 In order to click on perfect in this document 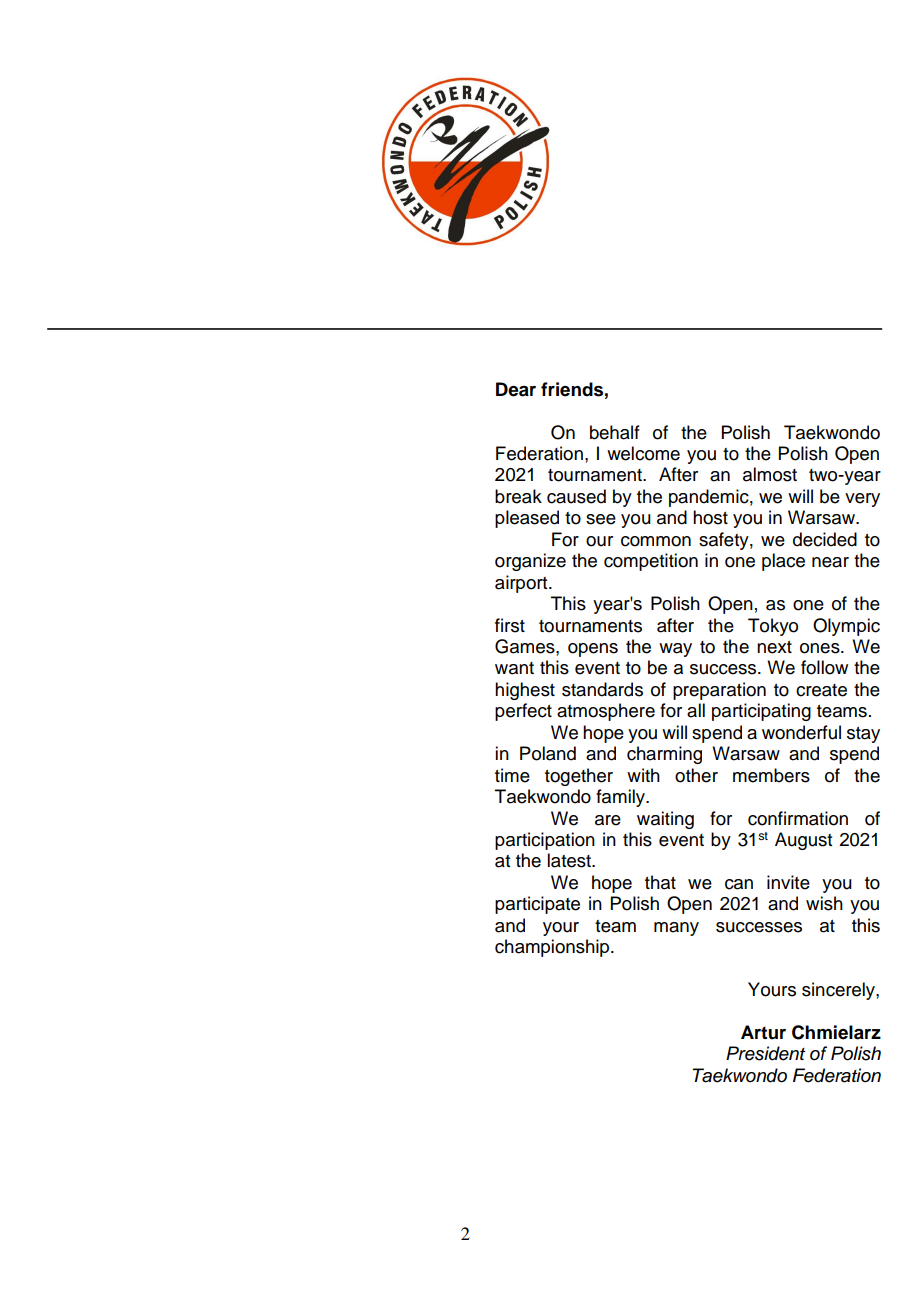, I will do `click(523, 712)`.
